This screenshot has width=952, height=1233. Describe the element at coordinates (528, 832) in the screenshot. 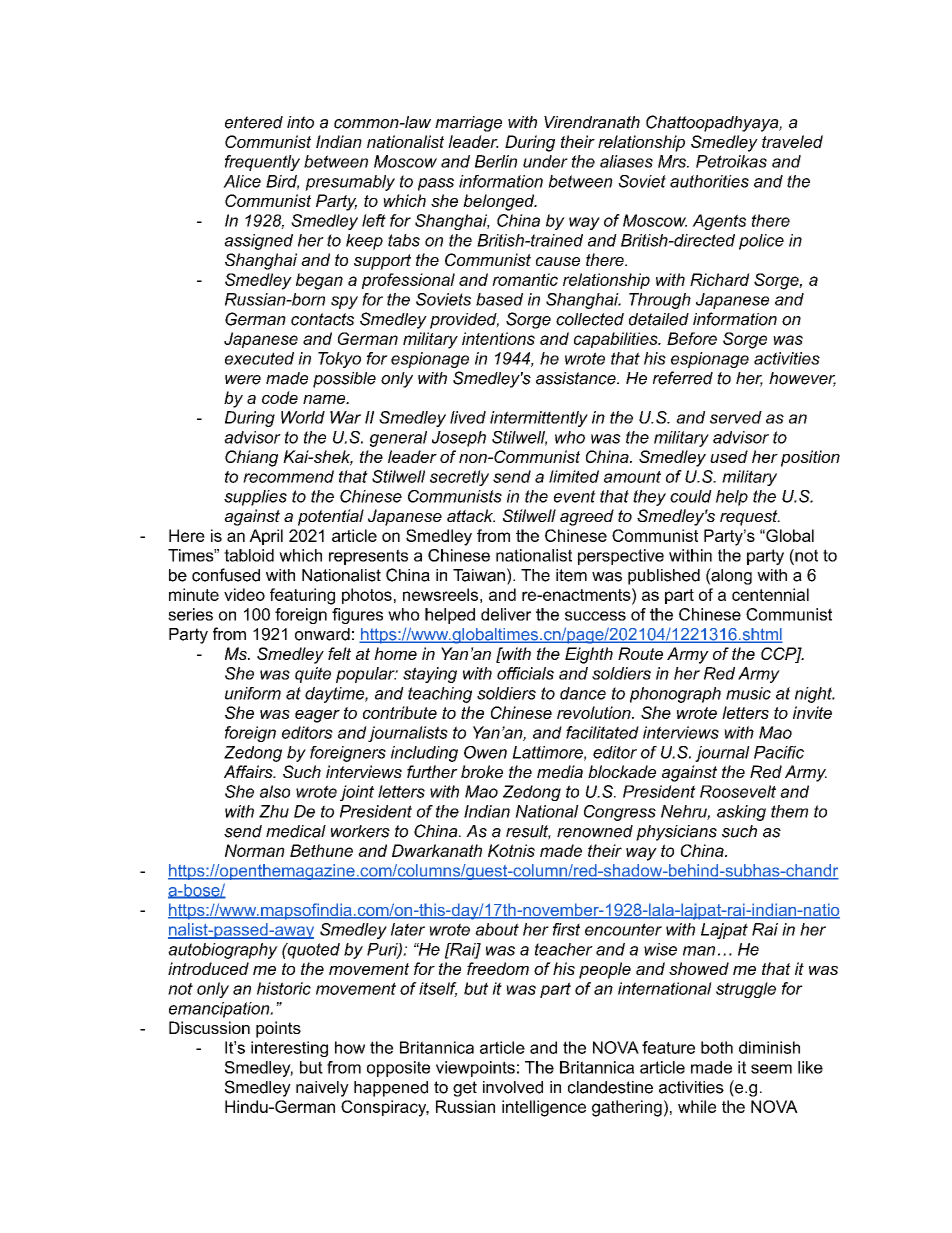

I see `result` at that location.
